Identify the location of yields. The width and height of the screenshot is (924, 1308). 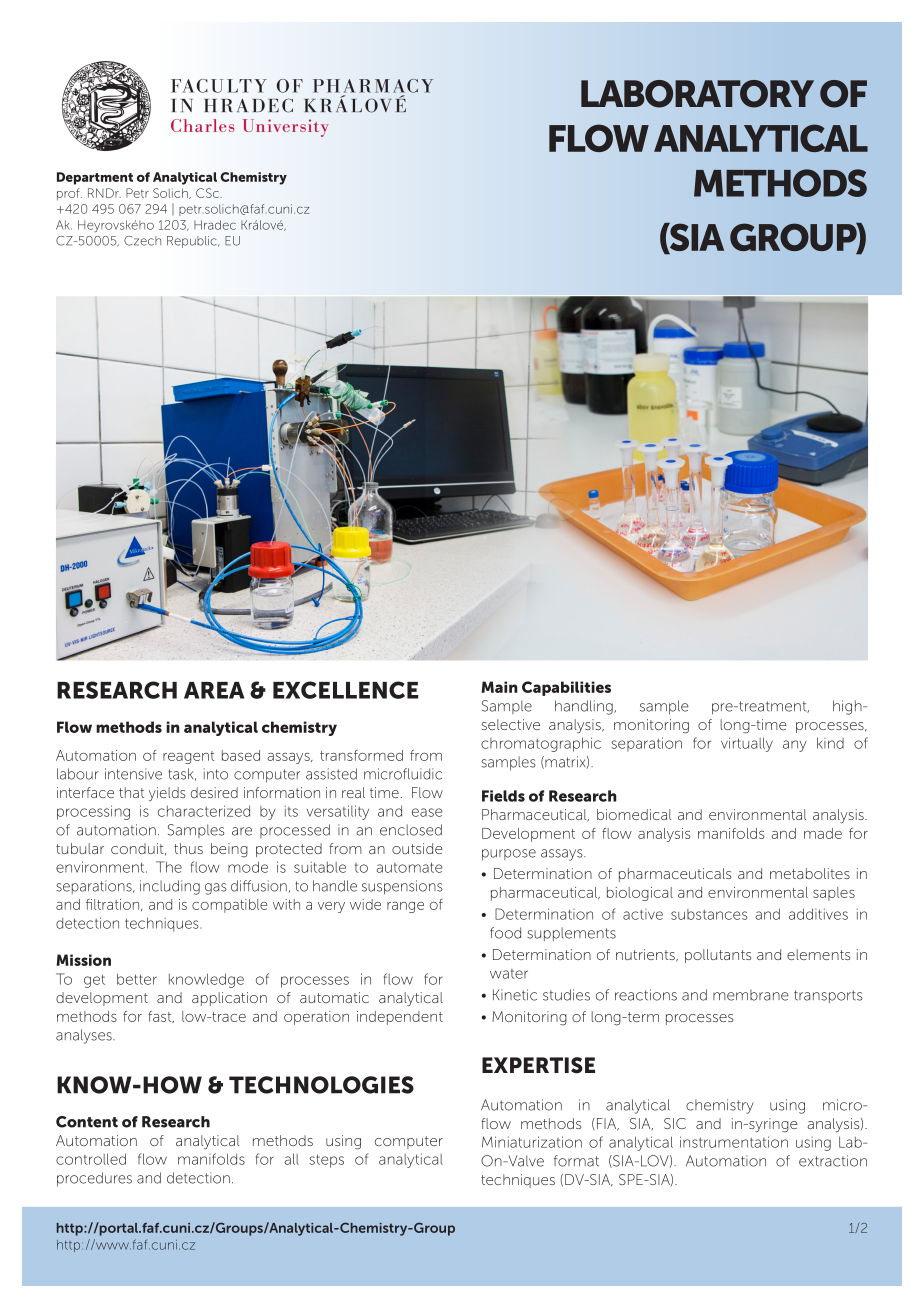
(167, 794).
